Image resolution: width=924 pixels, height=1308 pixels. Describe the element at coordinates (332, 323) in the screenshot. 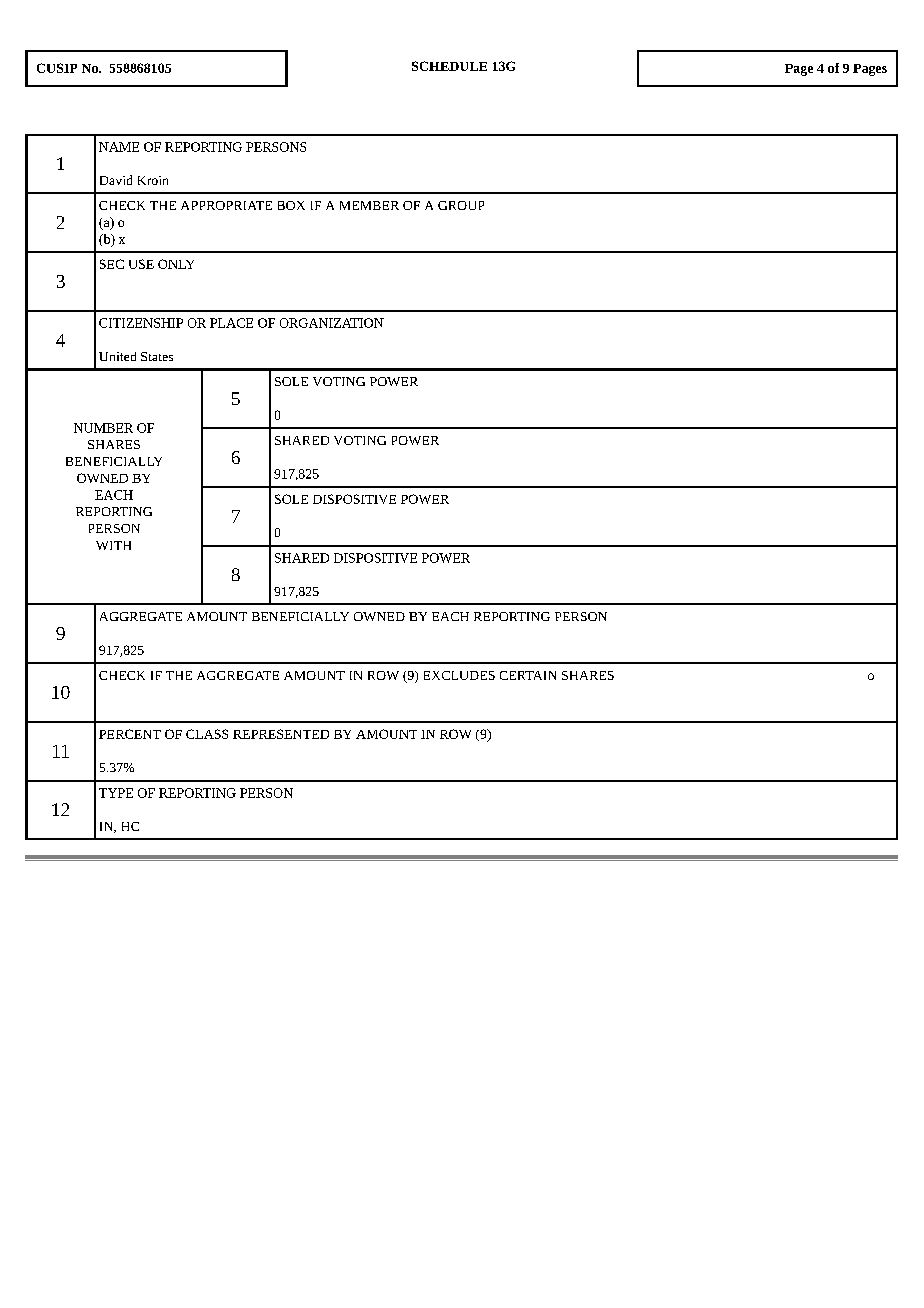

I see `ORGANIZATION` at that location.
